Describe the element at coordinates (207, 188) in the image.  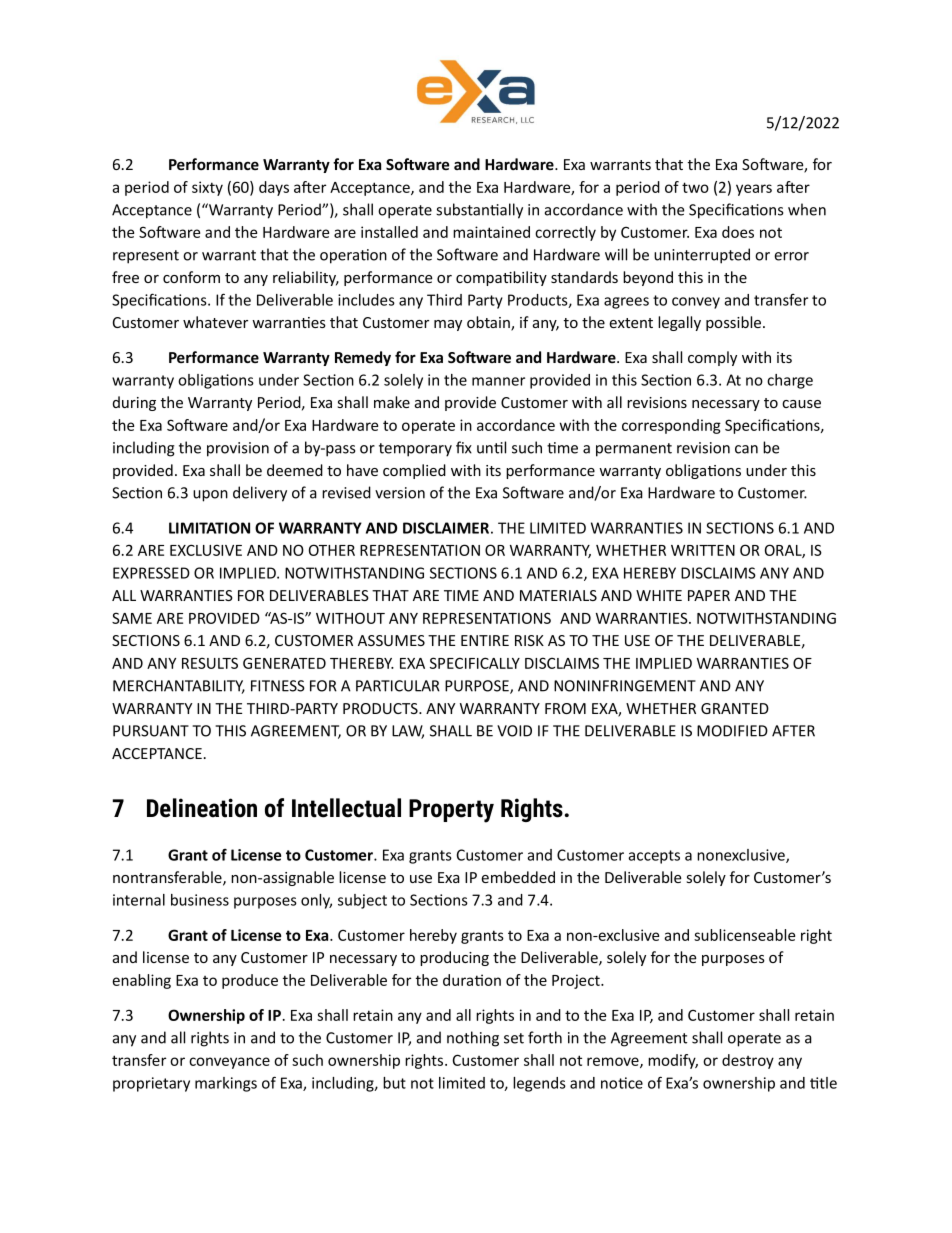
I see `sixty` at that location.
